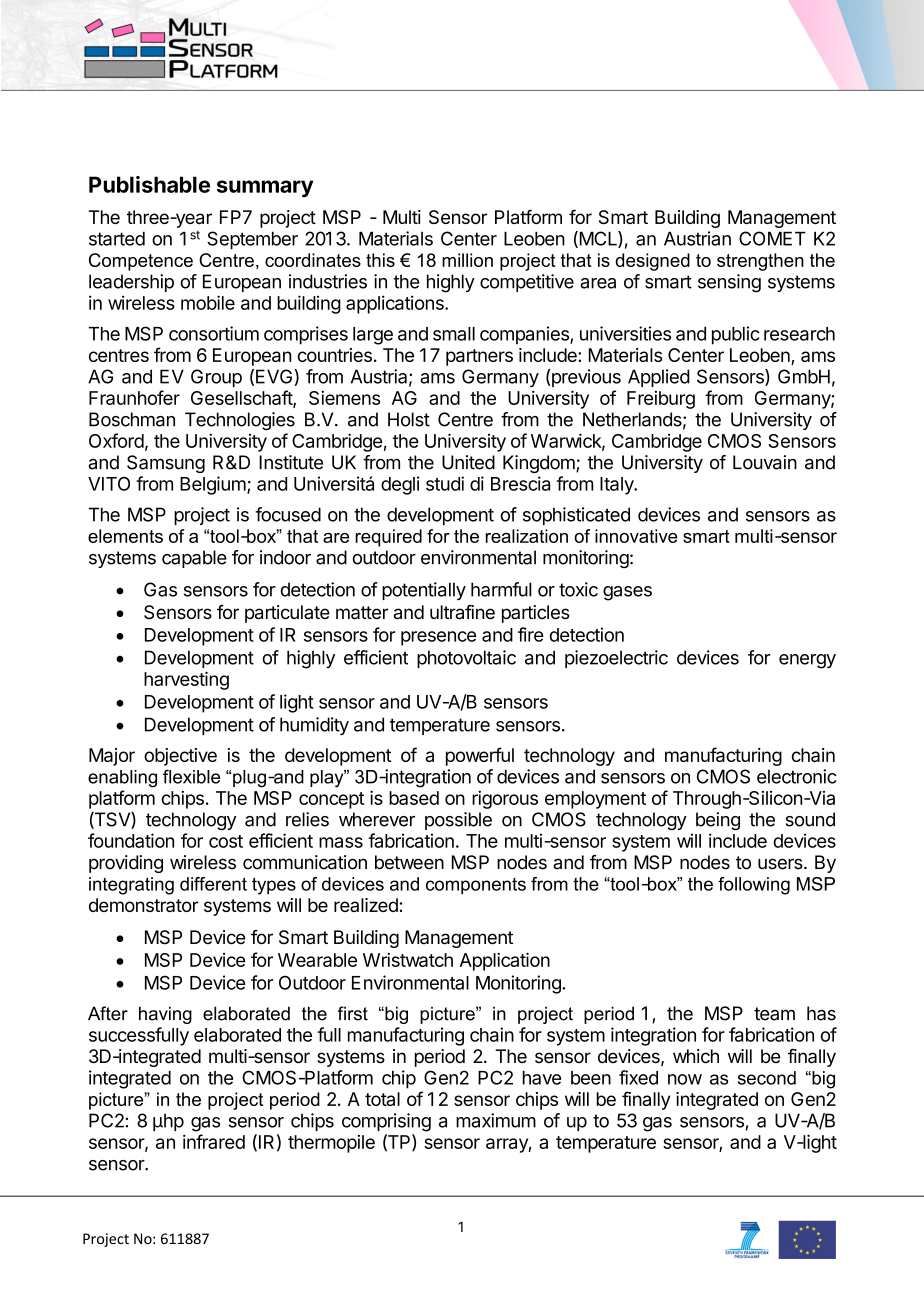 The image size is (924, 1308). What do you see at coordinates (496, 1120) in the screenshot?
I see `maximum` at bounding box center [496, 1120].
